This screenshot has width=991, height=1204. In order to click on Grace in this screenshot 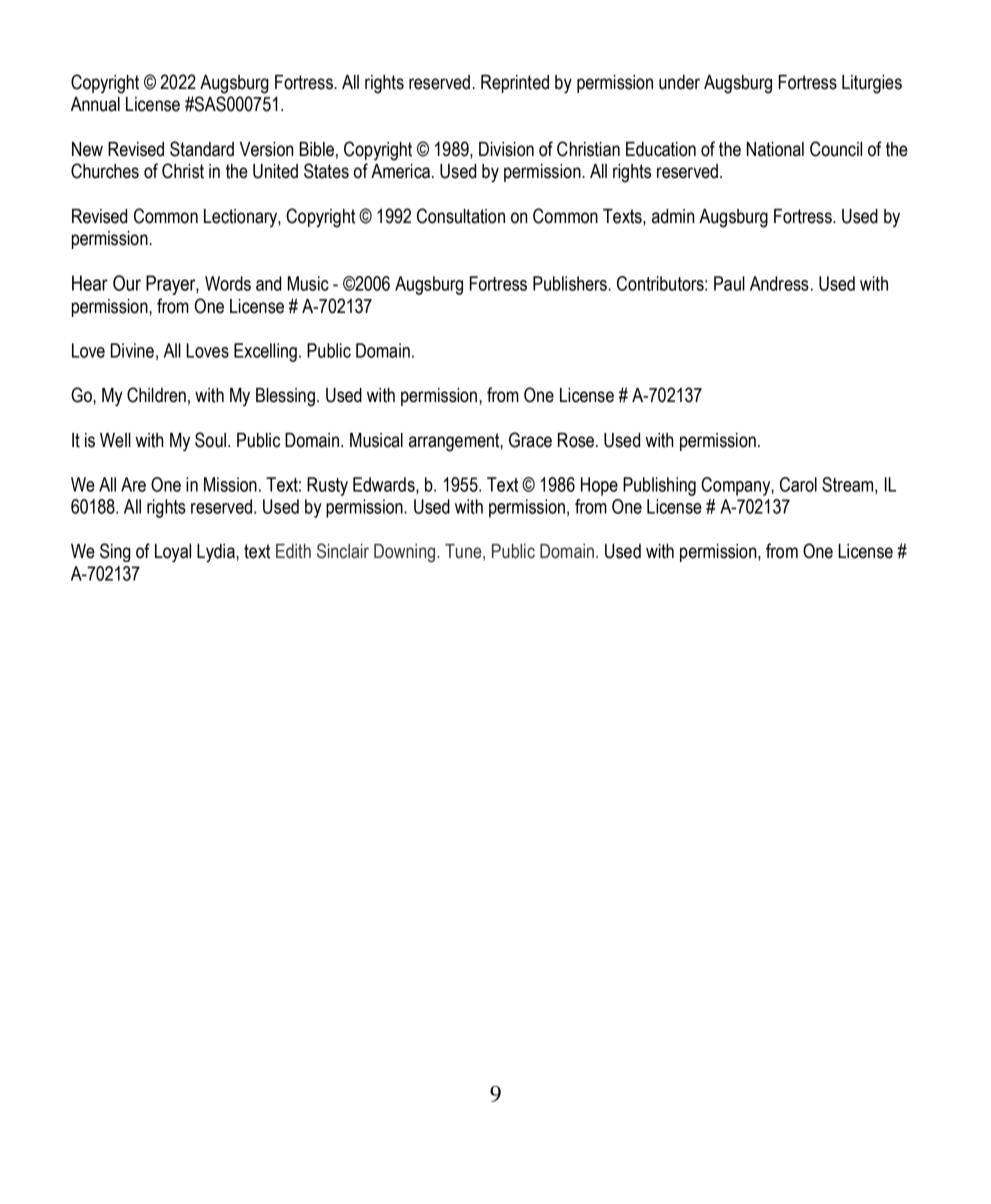, I will do `click(530, 440)`.
